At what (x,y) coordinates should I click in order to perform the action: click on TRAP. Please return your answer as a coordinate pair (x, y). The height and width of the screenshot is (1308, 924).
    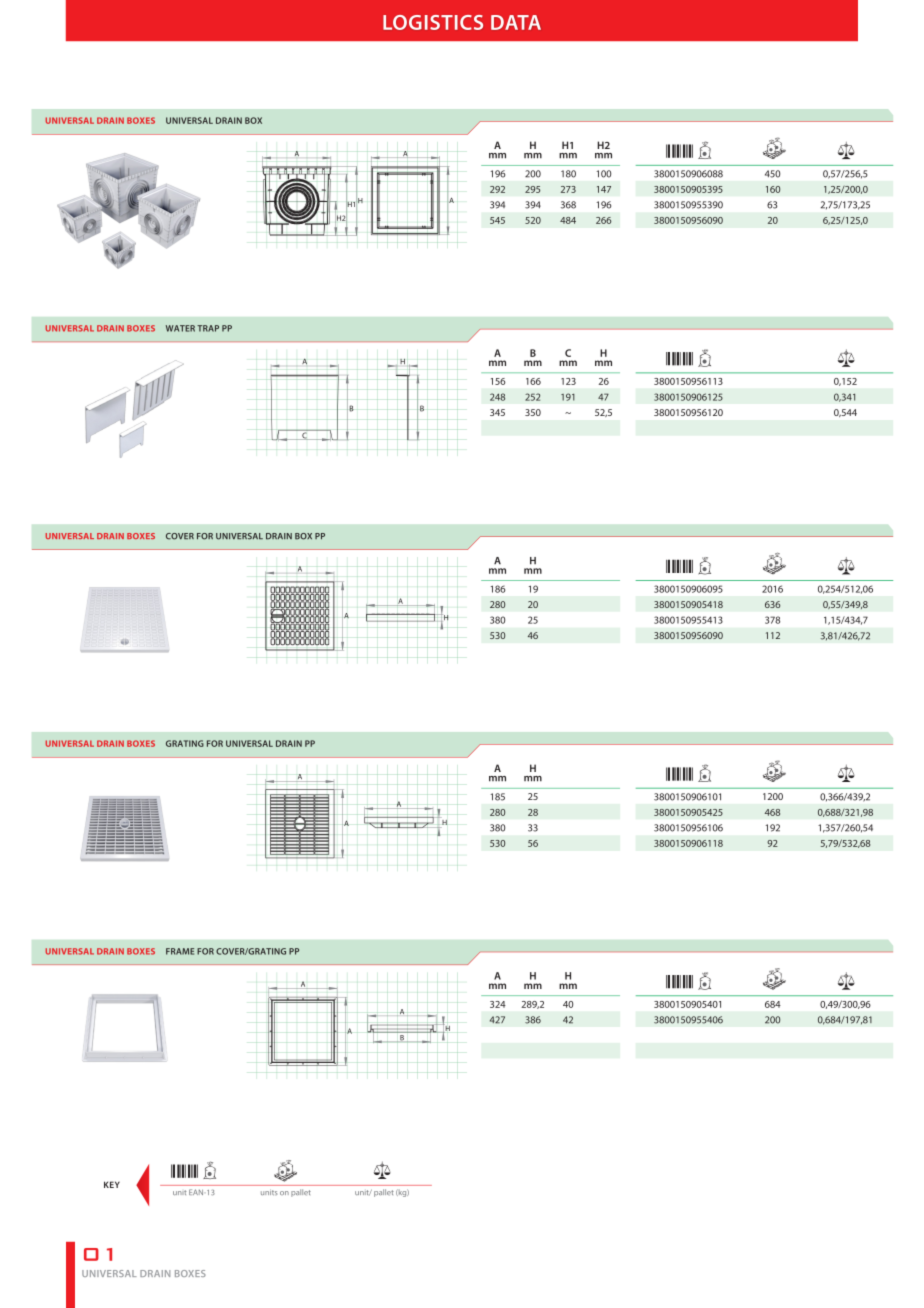
    Looking at the image, I should click on (208, 328).
